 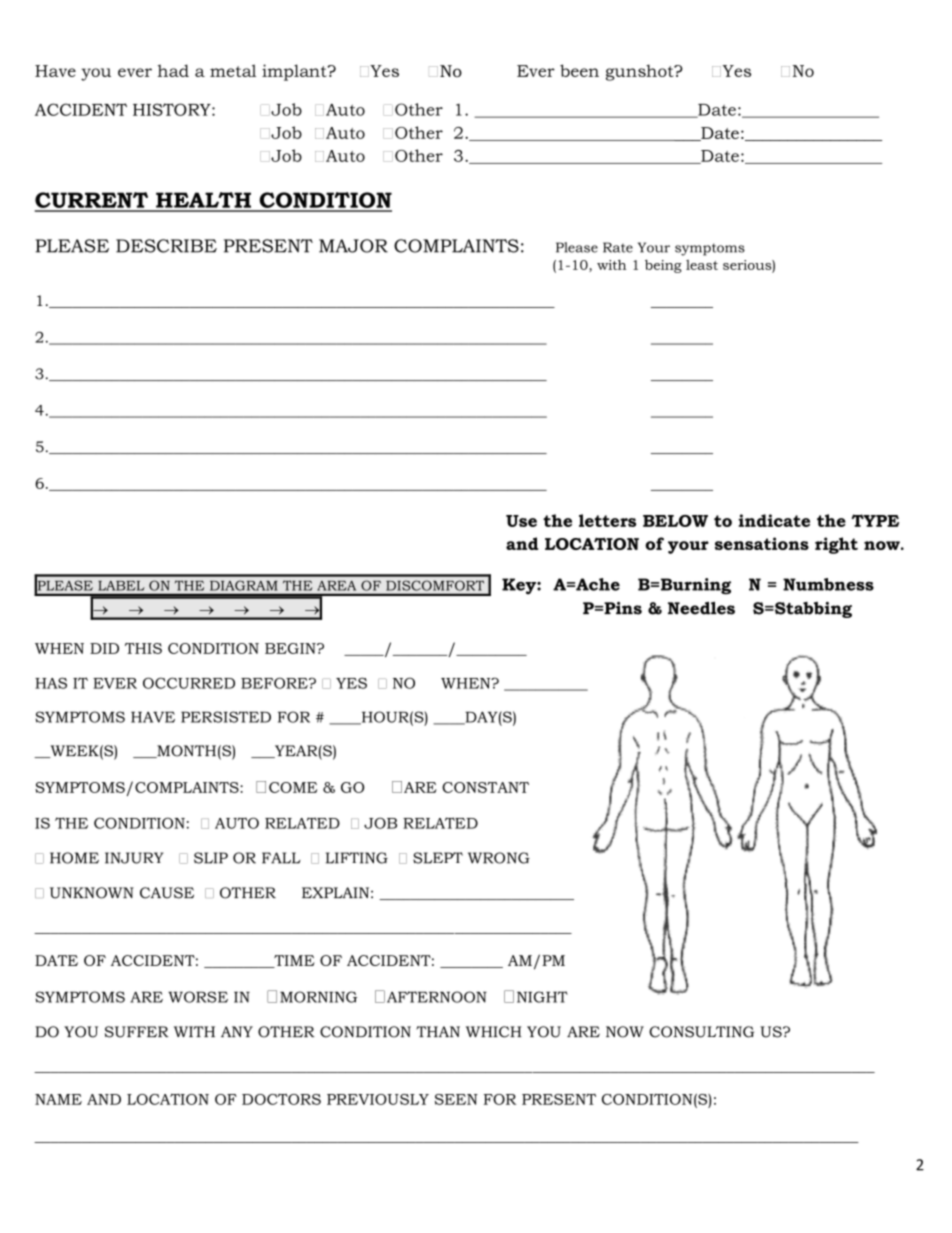 What do you see at coordinates (607, 520) in the screenshot?
I see `letters` at bounding box center [607, 520].
